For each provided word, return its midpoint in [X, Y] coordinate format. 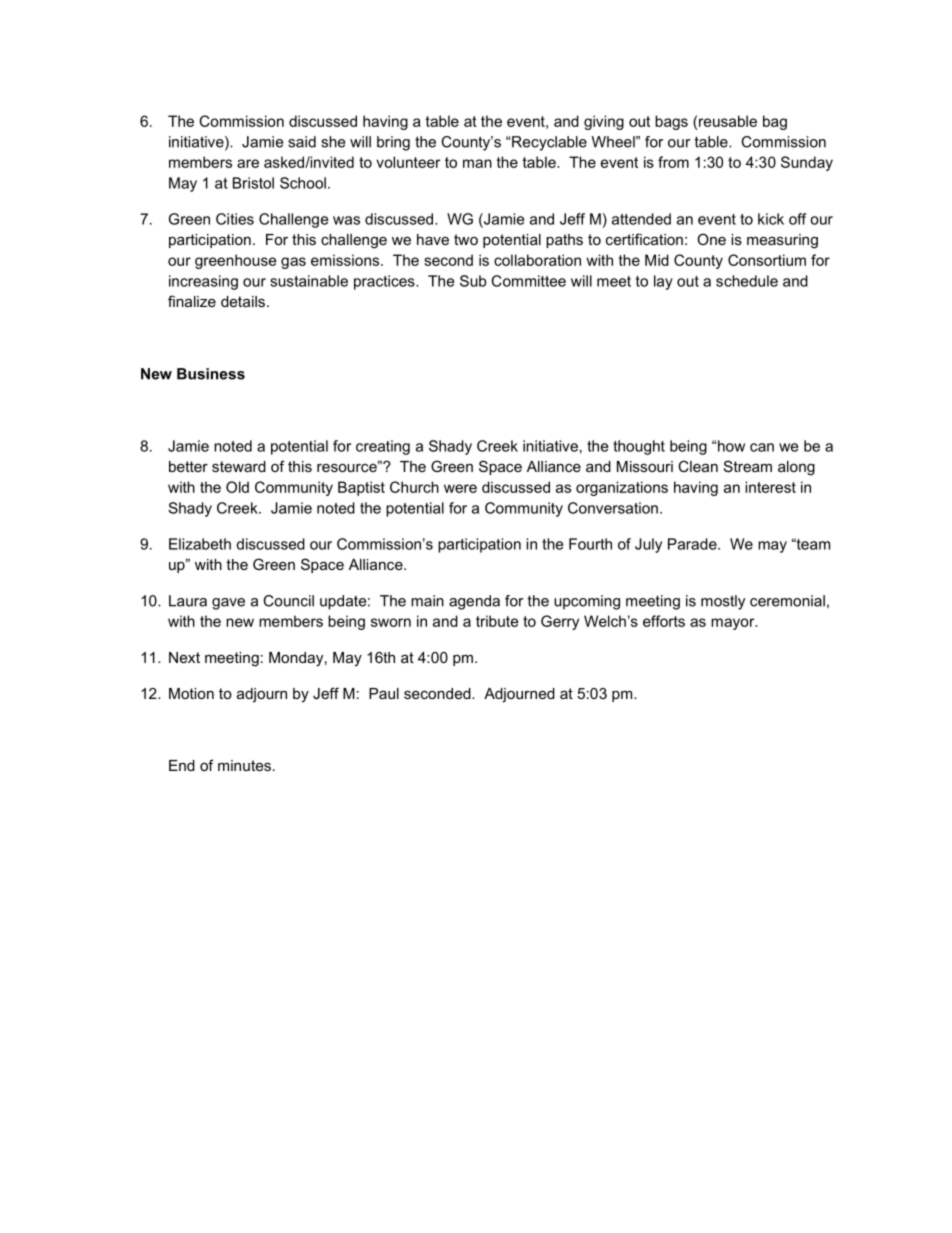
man [477, 163]
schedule [747, 281]
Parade [693, 544]
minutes [244, 765]
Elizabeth [200, 544]
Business [211, 374]
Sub [473, 281]
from [673, 162]
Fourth [590, 544]
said [302, 142]
